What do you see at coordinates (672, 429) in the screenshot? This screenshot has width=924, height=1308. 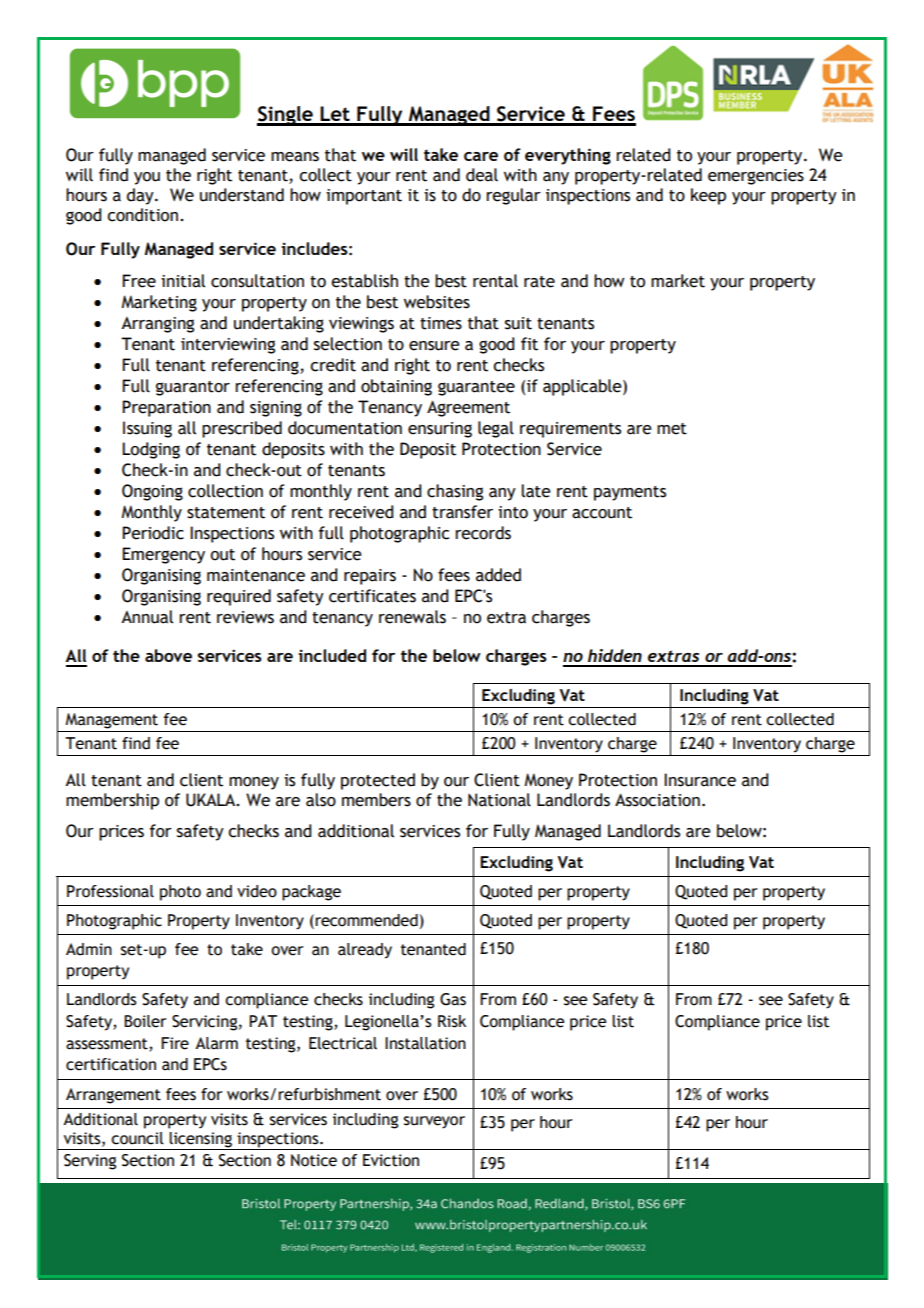 I see `met` at bounding box center [672, 429].
